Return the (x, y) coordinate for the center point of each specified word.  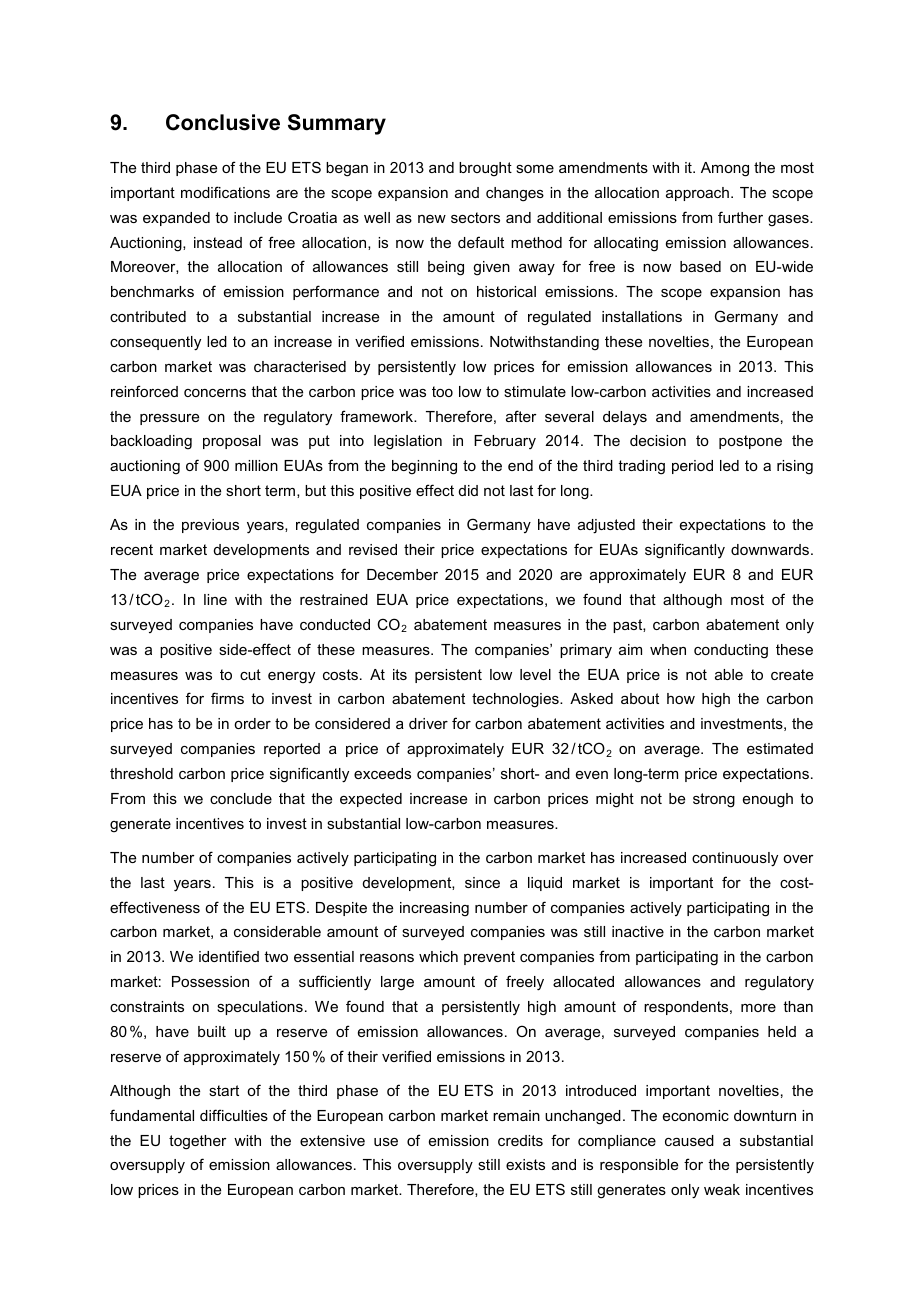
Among (725, 169)
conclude (241, 798)
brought (485, 169)
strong (714, 800)
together (198, 1142)
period (692, 467)
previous (210, 526)
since (482, 882)
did (468, 490)
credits (520, 1140)
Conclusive (223, 122)
